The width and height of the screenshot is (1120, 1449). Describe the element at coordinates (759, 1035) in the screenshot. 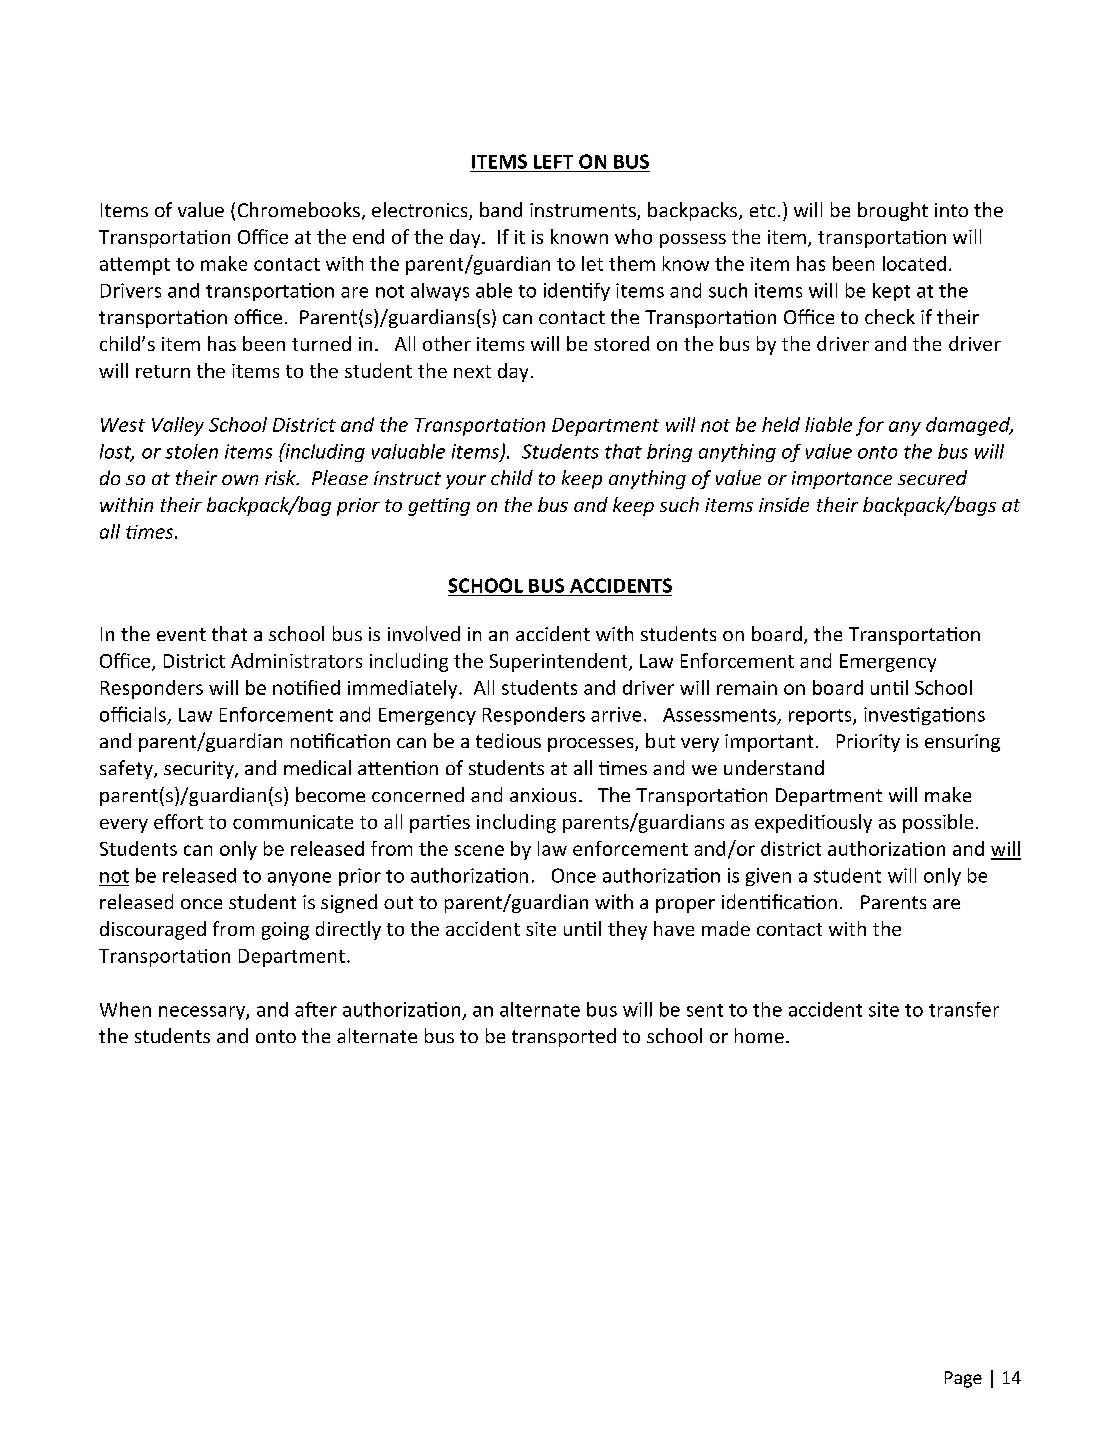

I see `home` at that location.
